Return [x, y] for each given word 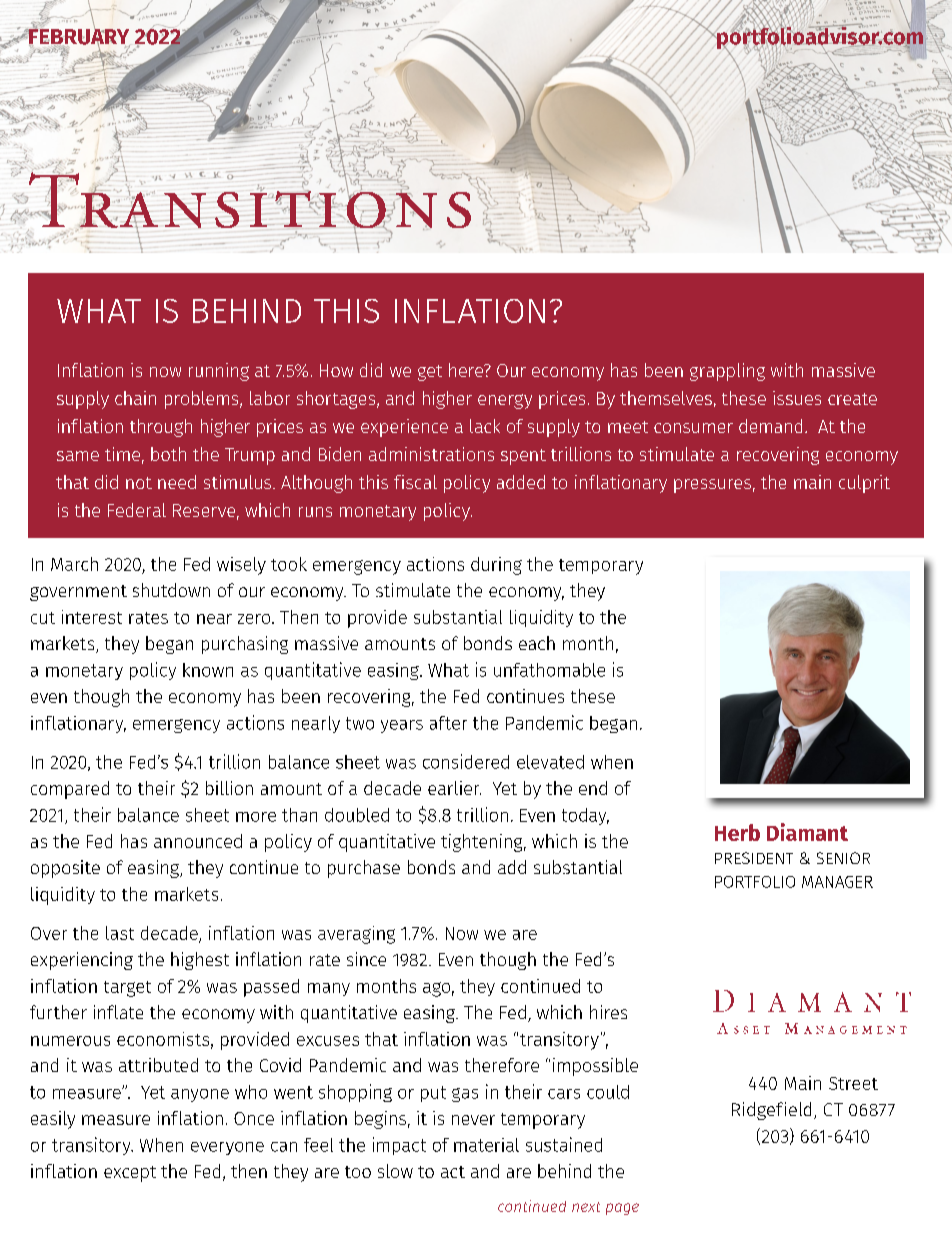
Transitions [249, 200]
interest [92, 617]
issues [797, 398]
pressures [712, 486]
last [120, 933]
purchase [364, 869]
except [130, 1174]
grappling [727, 372]
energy [505, 401]
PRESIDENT [754, 858]
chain [135, 398]
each [537, 643]
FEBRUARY [78, 37]
